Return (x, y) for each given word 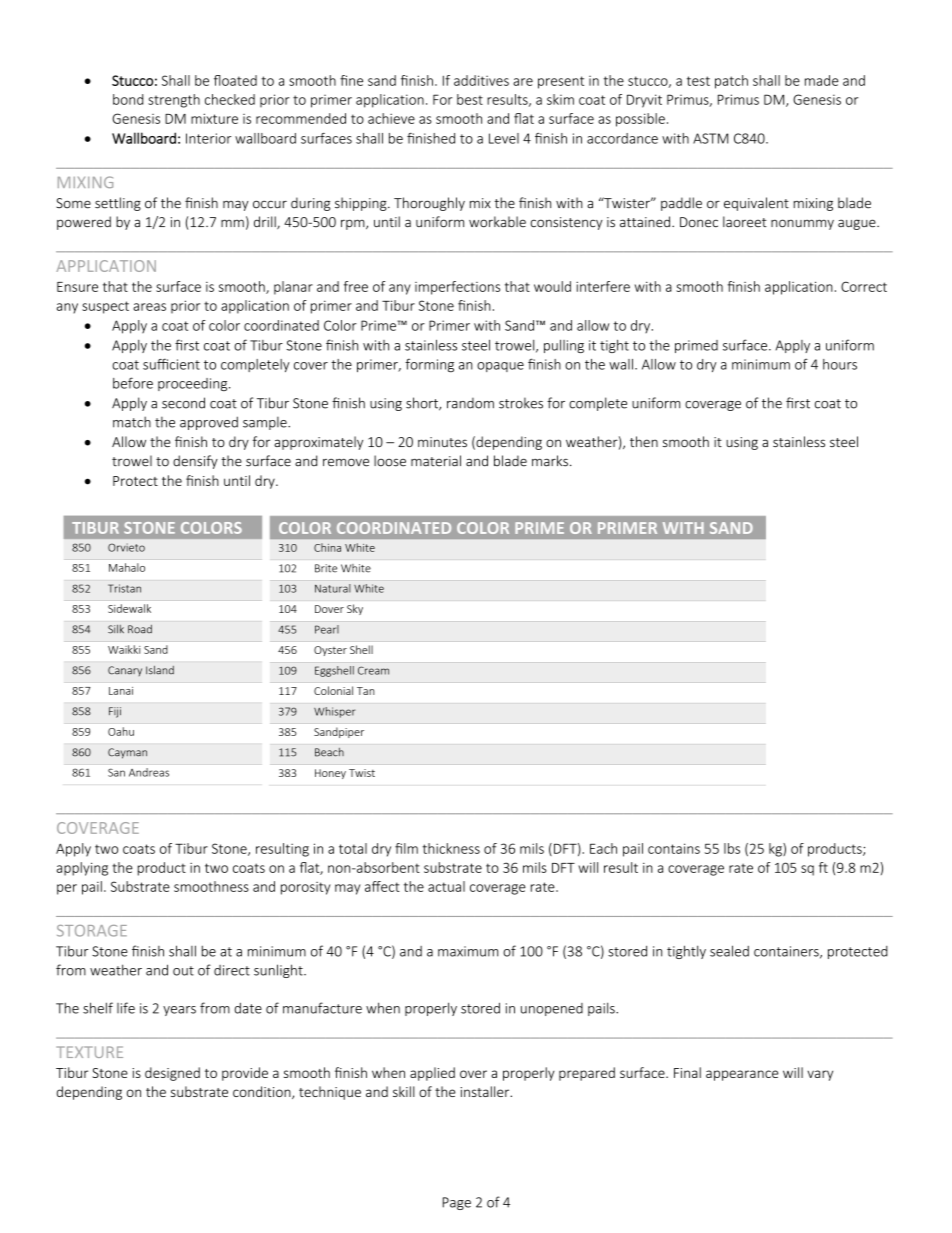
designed (172, 1074)
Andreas (149, 772)
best (470, 99)
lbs (732, 848)
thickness (451, 848)
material (436, 461)
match (132, 422)
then (644, 441)
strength (174, 101)
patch (731, 82)
